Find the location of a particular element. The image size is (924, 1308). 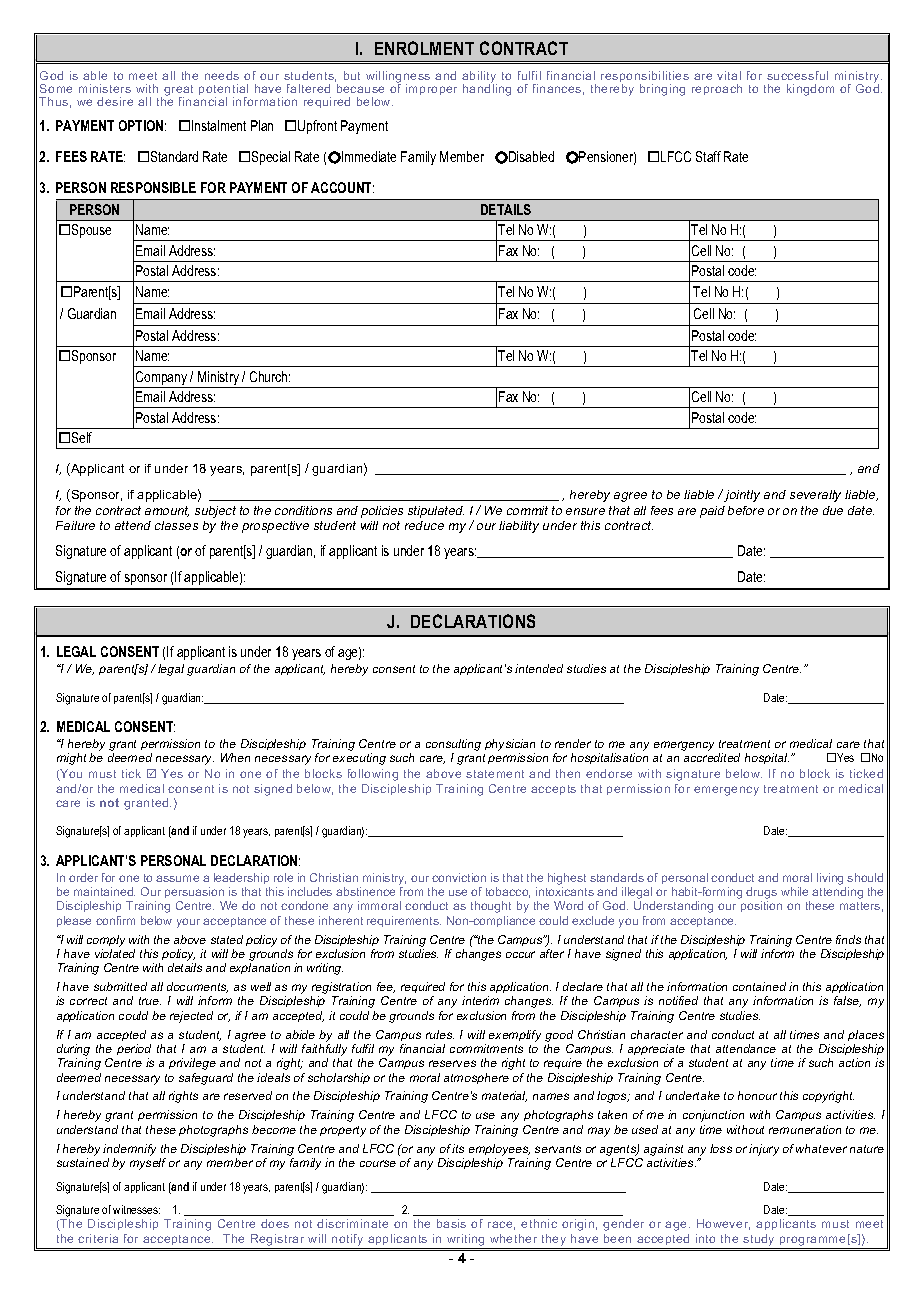

great is located at coordinates (178, 92).
